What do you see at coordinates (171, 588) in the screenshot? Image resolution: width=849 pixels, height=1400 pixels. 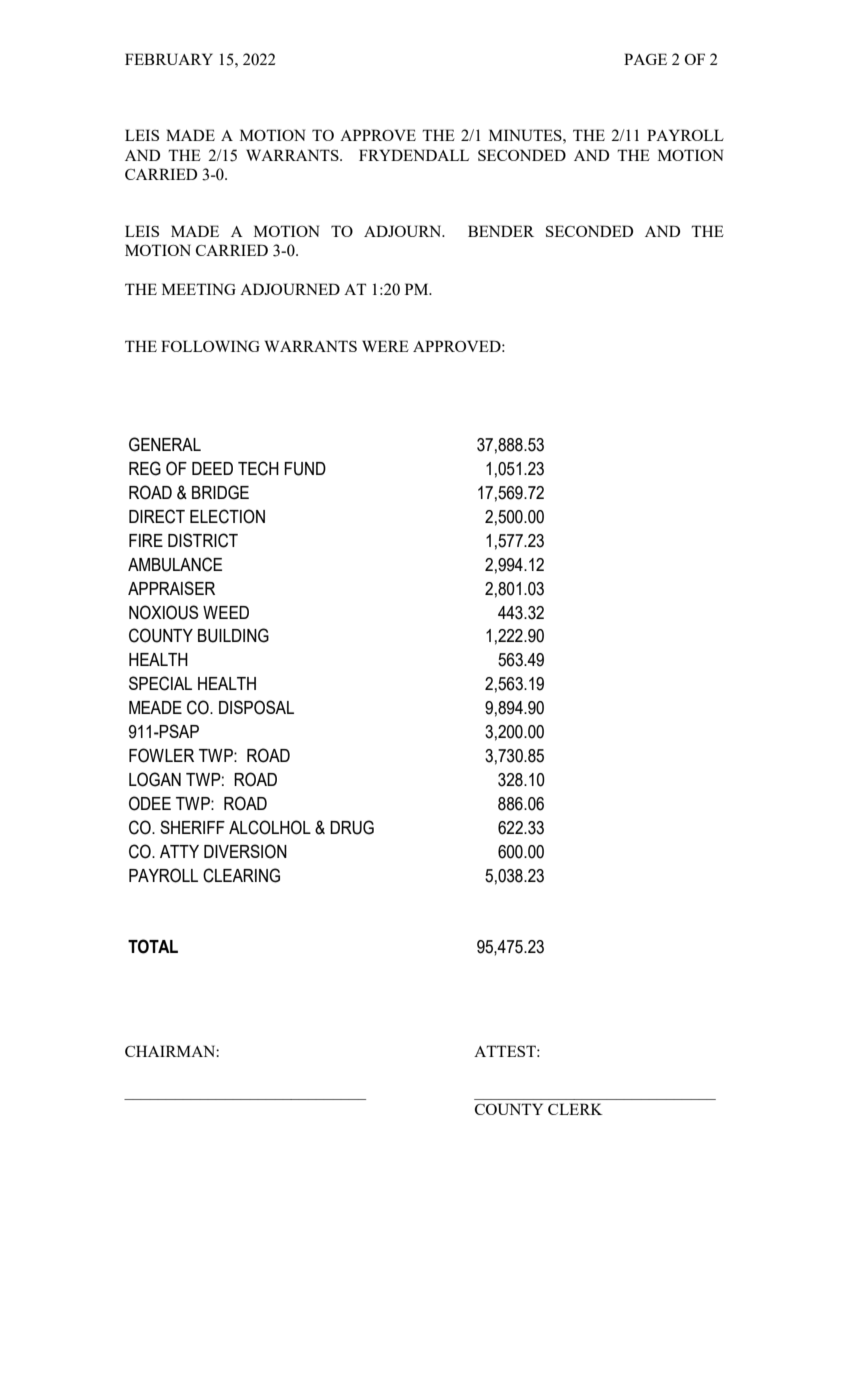 I see `APPRAISER` at bounding box center [171, 588].
